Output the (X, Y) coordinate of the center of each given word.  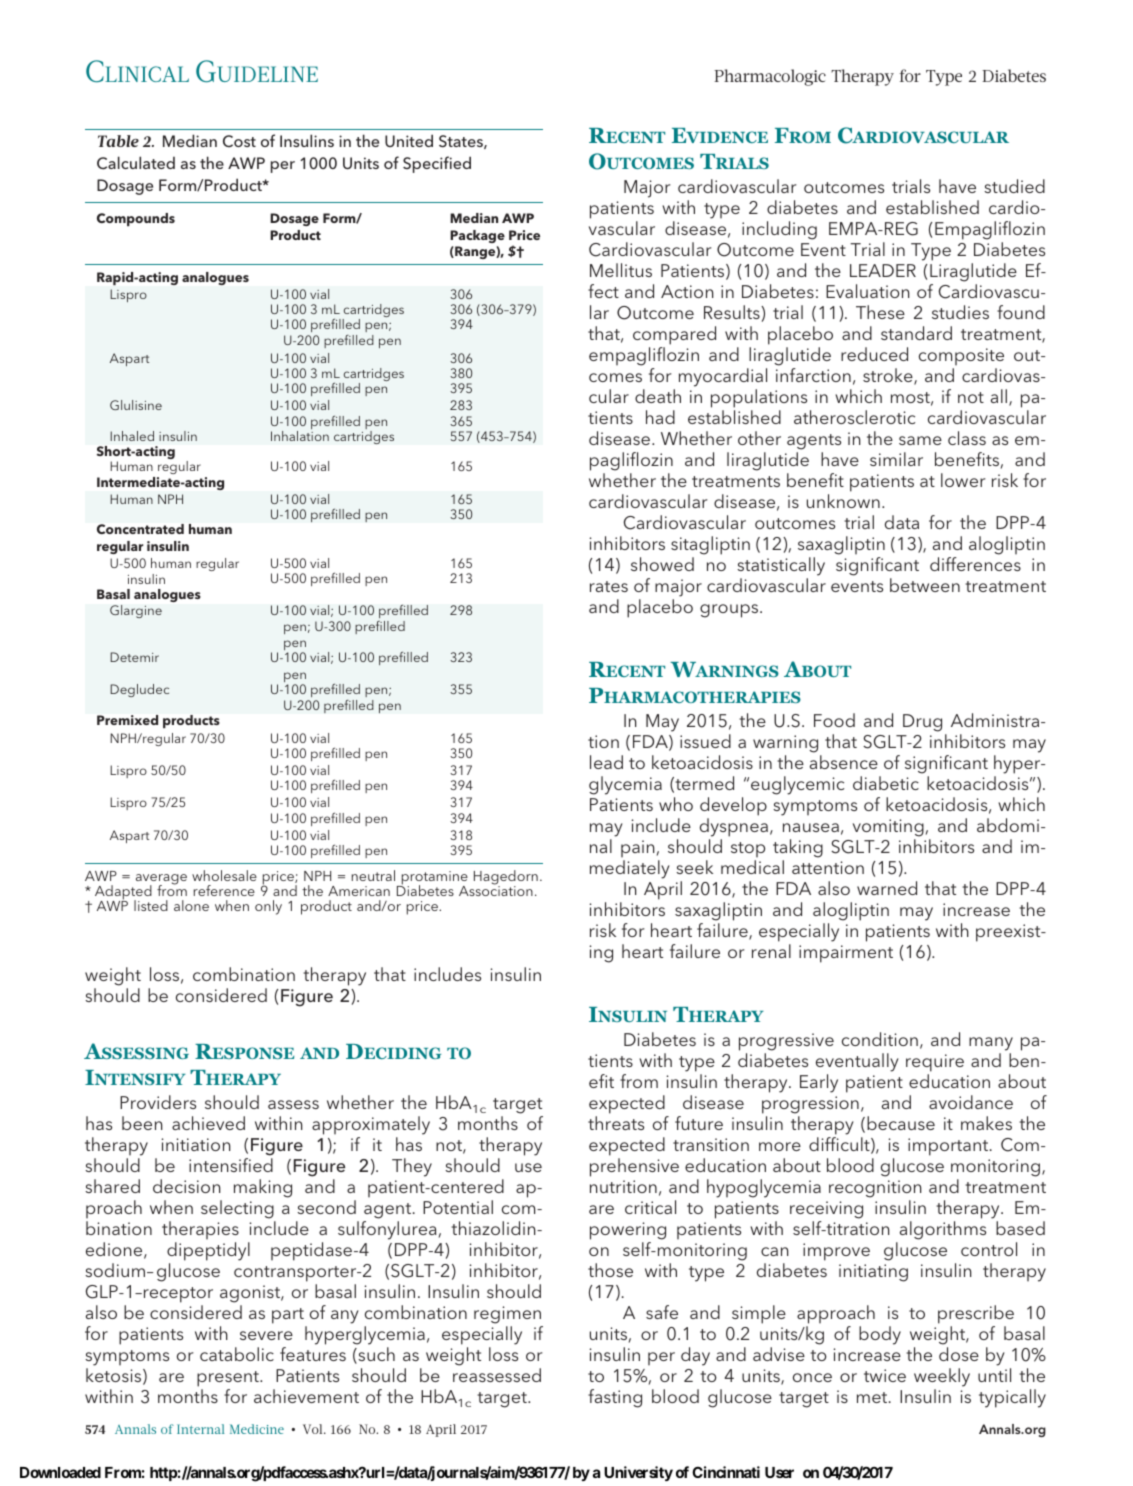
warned (887, 888)
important (949, 1147)
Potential (458, 1207)
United (409, 140)
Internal (200, 1429)
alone (191, 905)
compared (674, 335)
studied (1014, 186)
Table (118, 141)
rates (609, 586)
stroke (889, 376)
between (925, 585)
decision (186, 1186)
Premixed (127, 720)
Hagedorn (506, 878)
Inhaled (132, 436)
